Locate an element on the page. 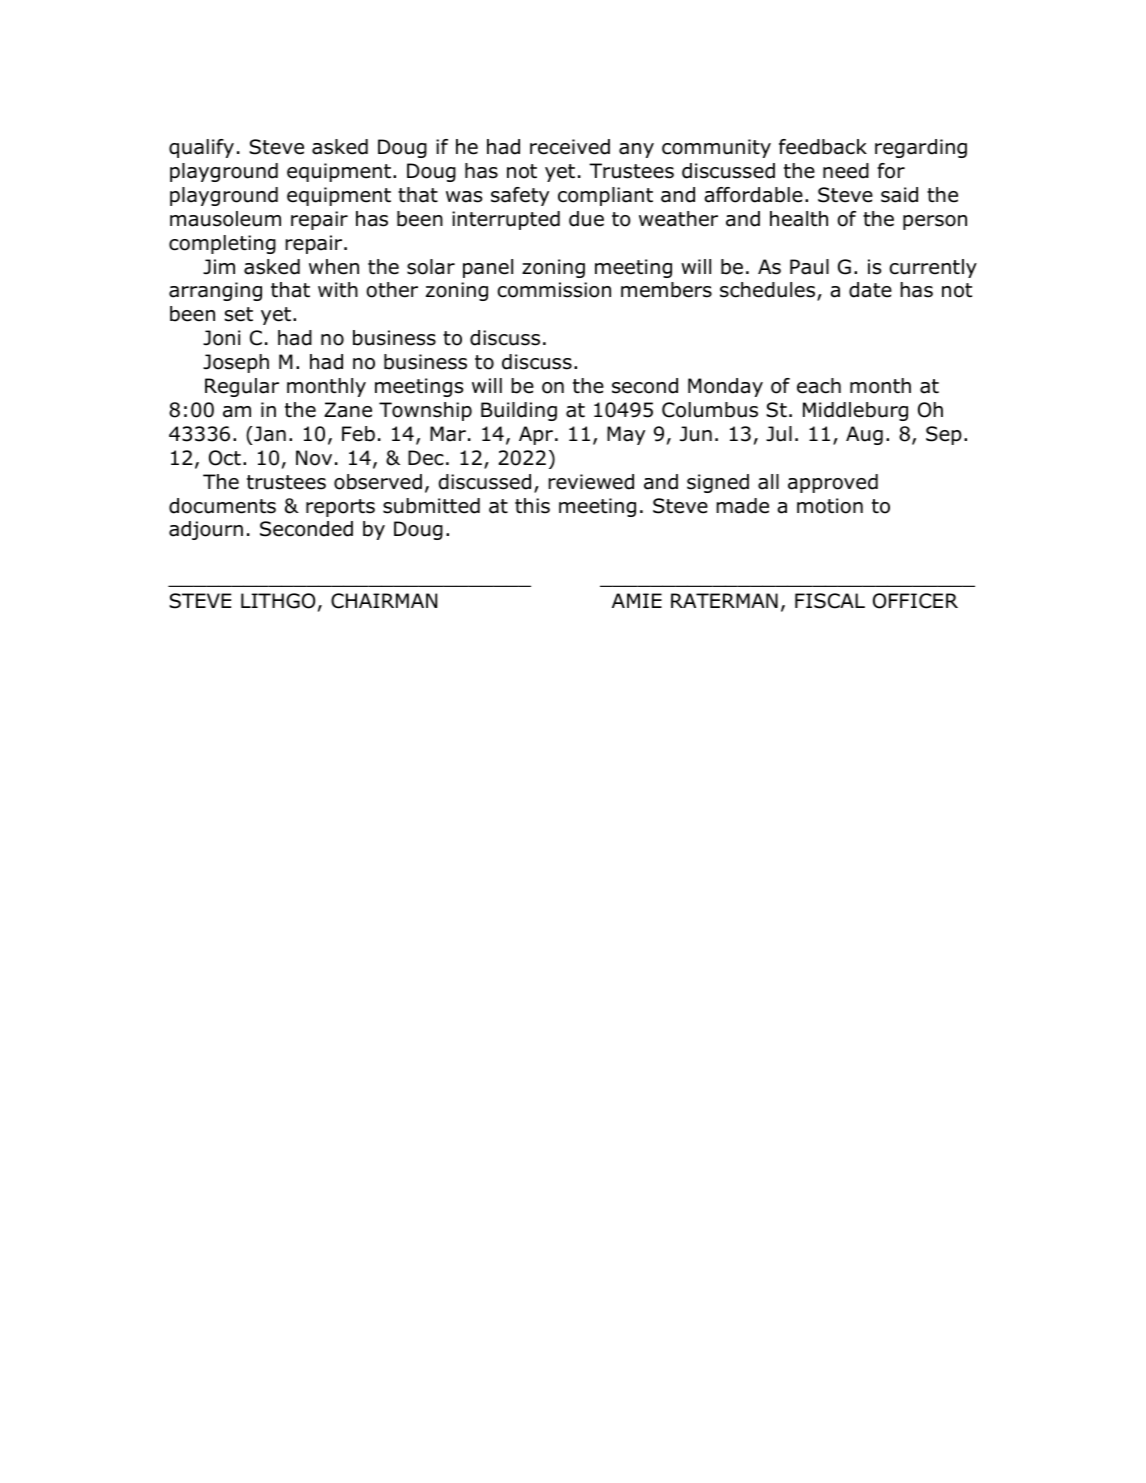 This page has height=1483, width=1146. need is located at coordinates (846, 171).
